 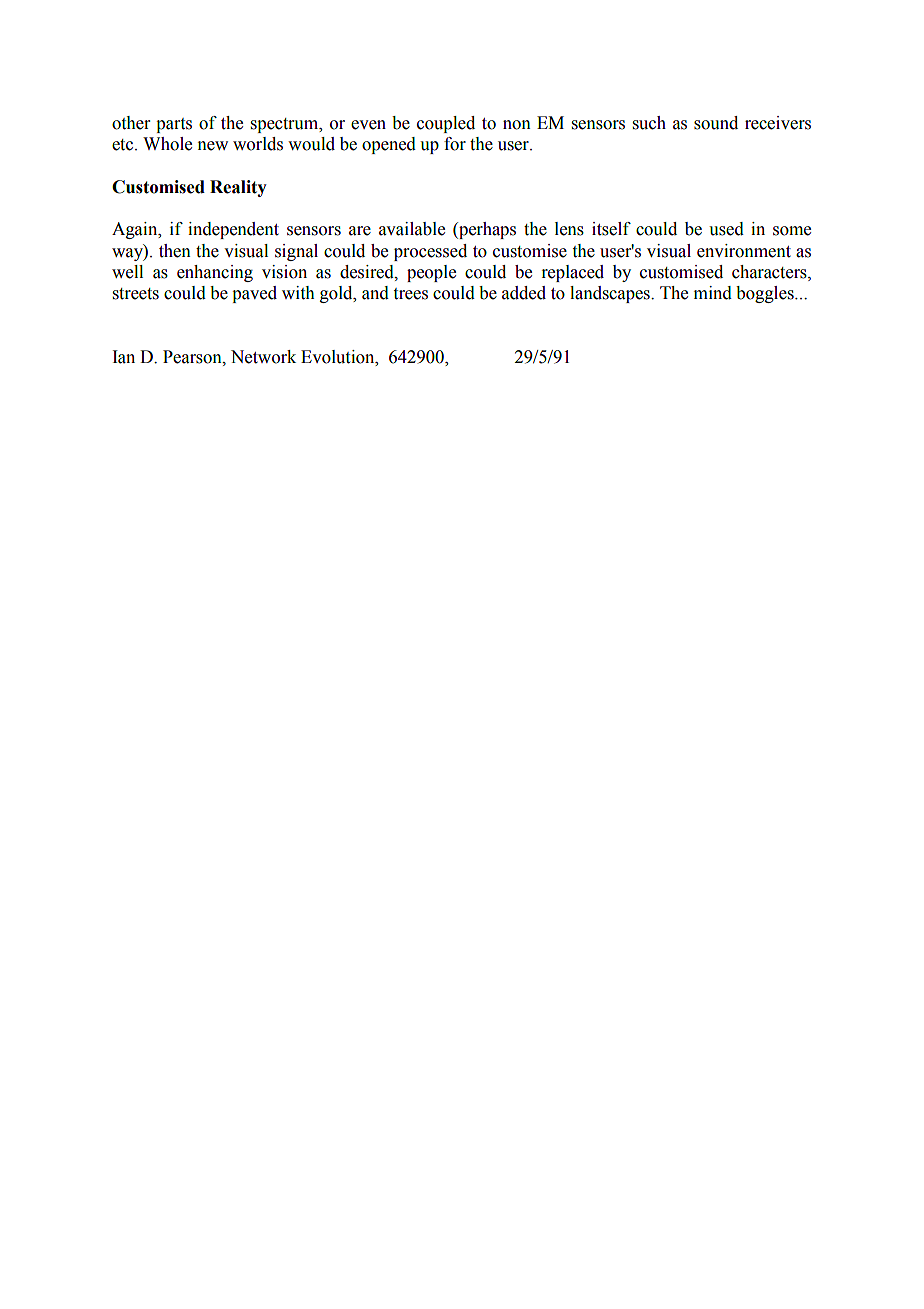 I want to click on used, so click(x=726, y=229).
